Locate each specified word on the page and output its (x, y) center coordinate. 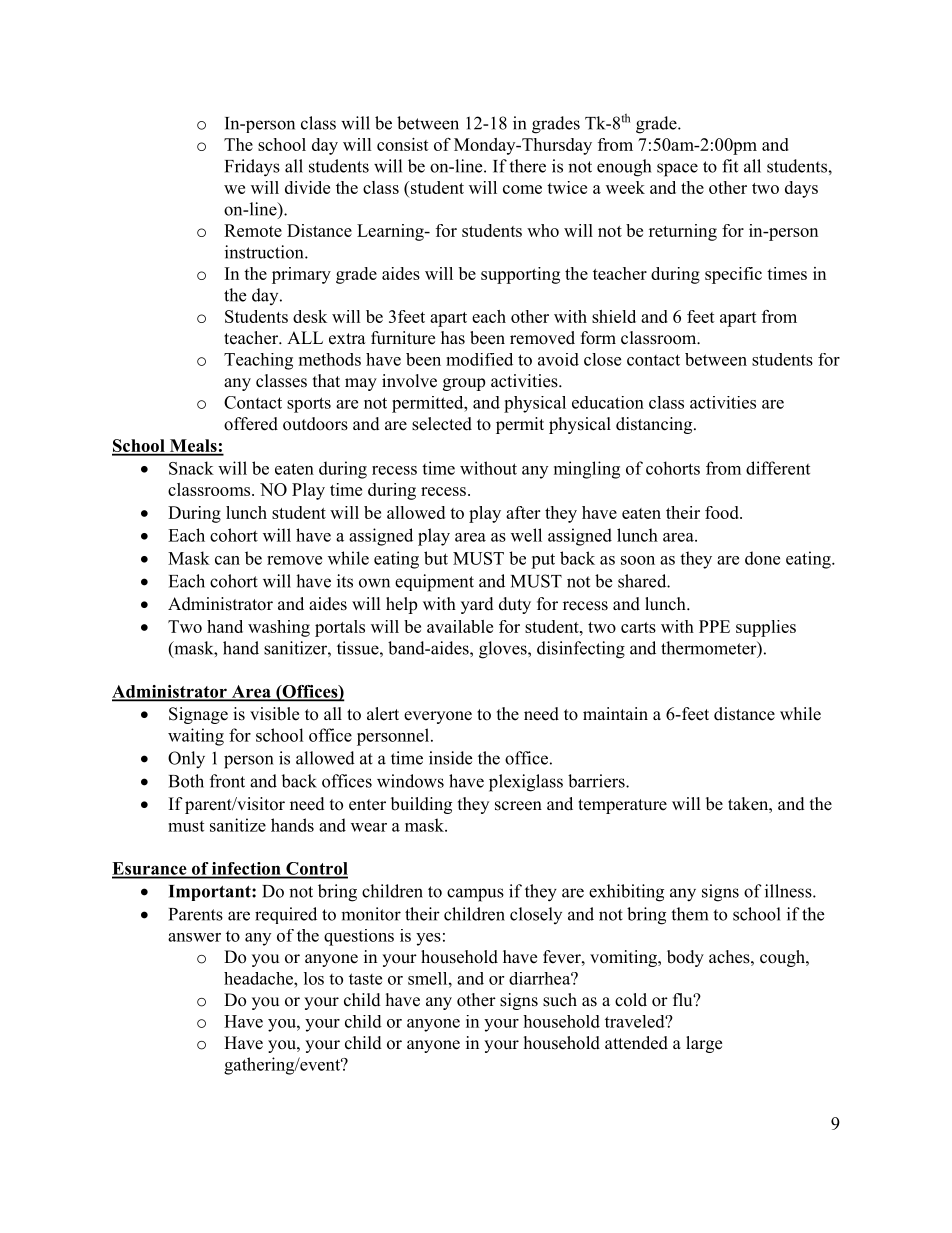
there (527, 166)
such (560, 1000)
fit (730, 166)
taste (365, 979)
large (704, 1044)
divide (307, 187)
